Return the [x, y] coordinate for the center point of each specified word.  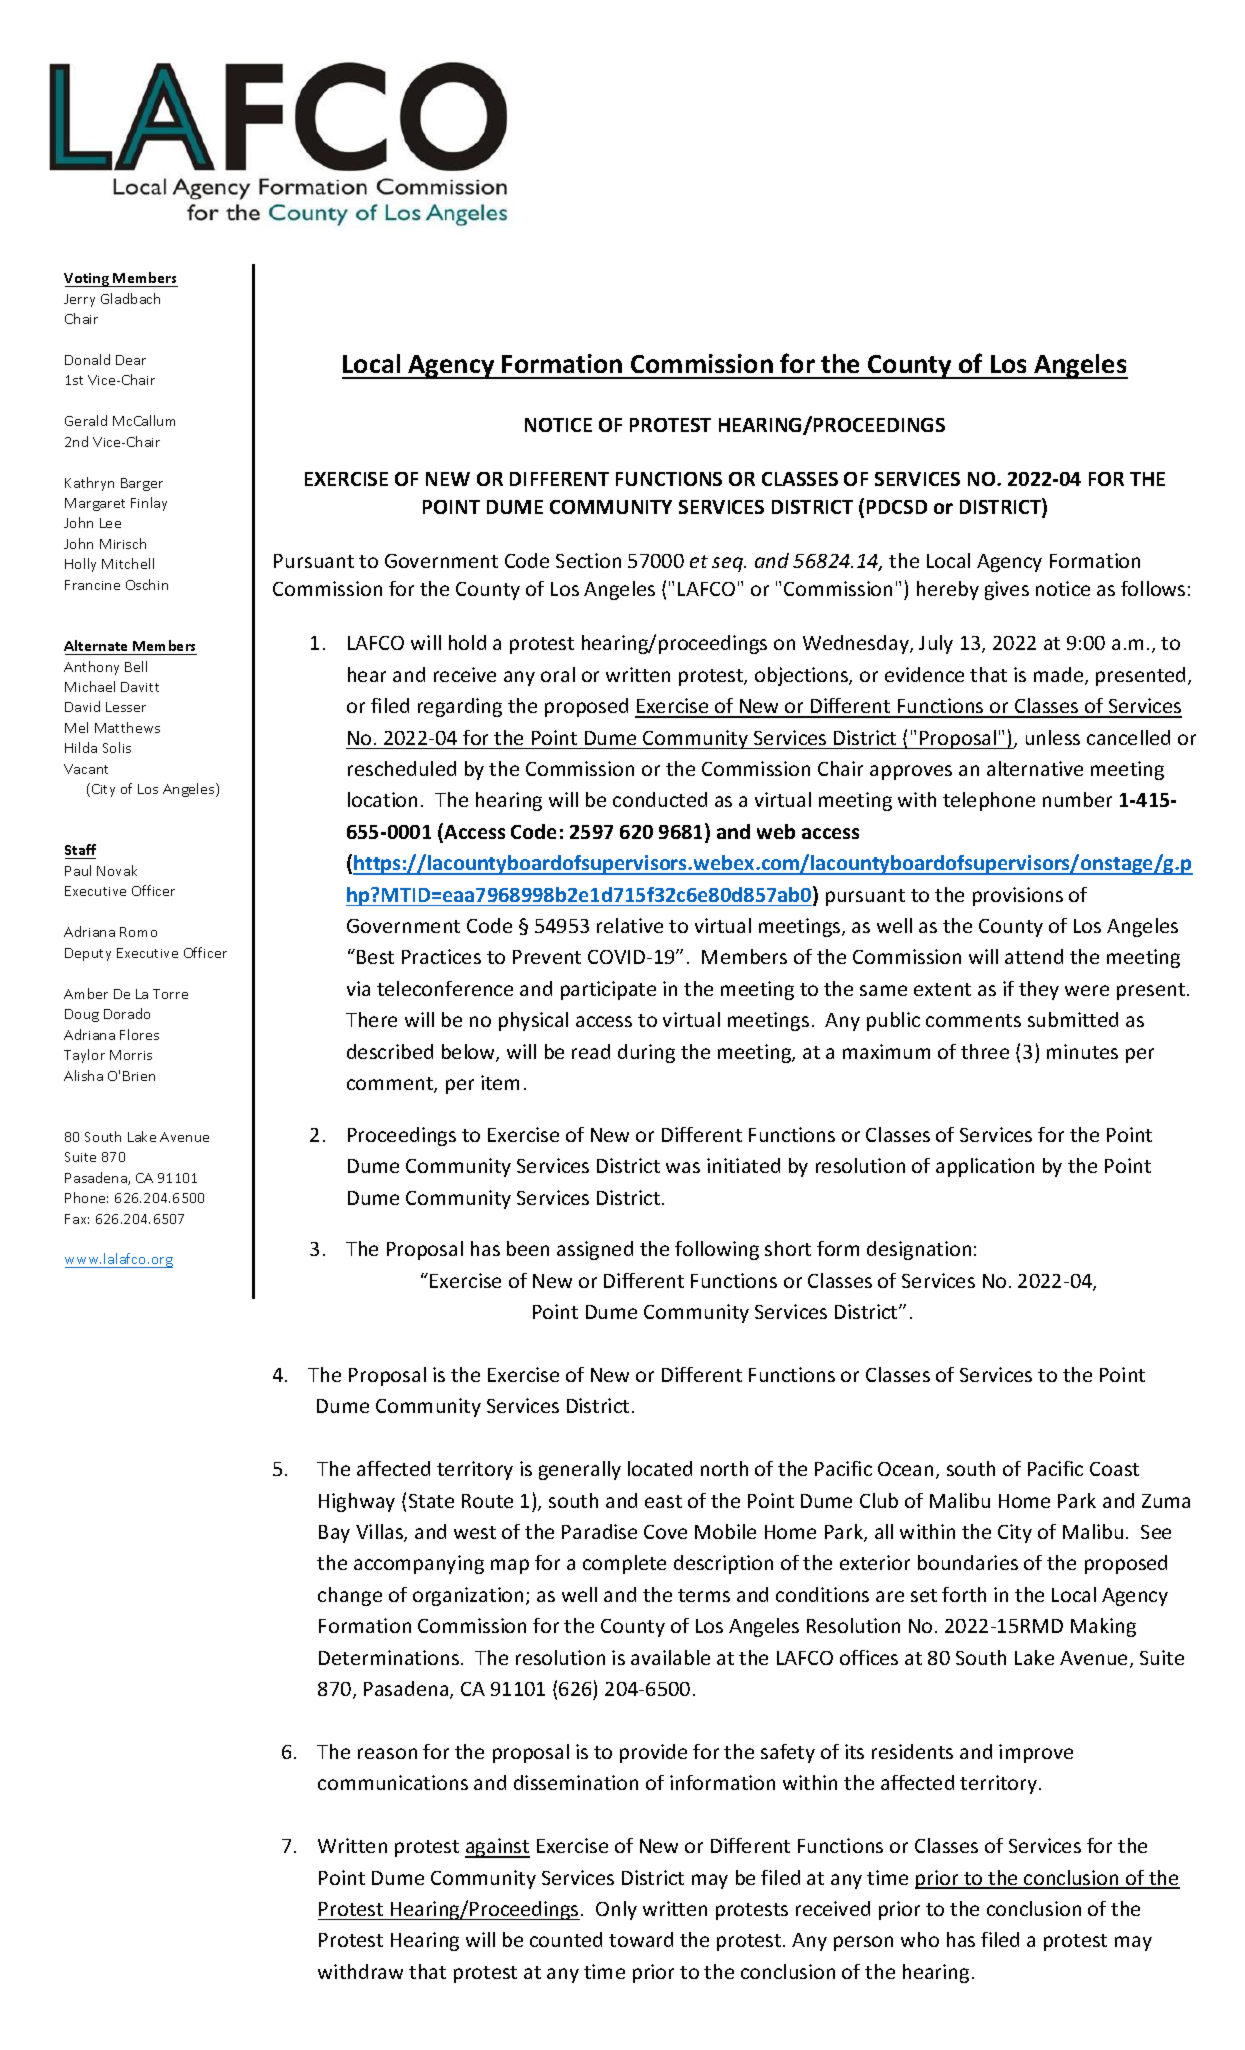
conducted [660, 799]
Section [588, 560]
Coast [1114, 1469]
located [660, 1468]
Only [616, 1910]
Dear [131, 360]
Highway [357, 1502]
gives [1007, 590]
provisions [1018, 896]
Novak [117, 870]
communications [393, 1782]
